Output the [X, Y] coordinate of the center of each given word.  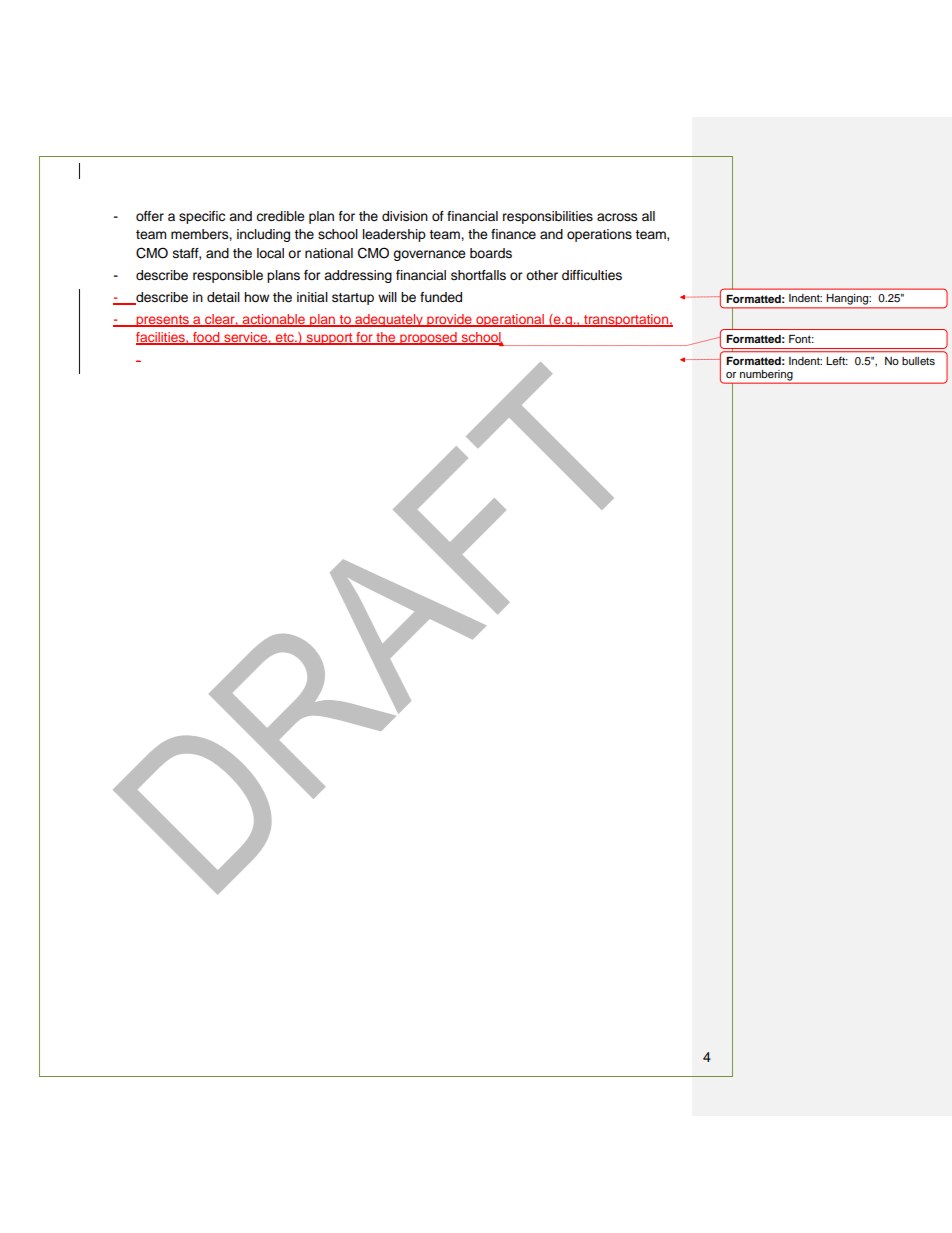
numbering [766, 376]
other [542, 275]
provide [449, 320]
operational [510, 320]
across [617, 217]
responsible [228, 276]
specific [202, 217]
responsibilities [548, 217]
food [206, 338]
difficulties [592, 275]
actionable [274, 320]
